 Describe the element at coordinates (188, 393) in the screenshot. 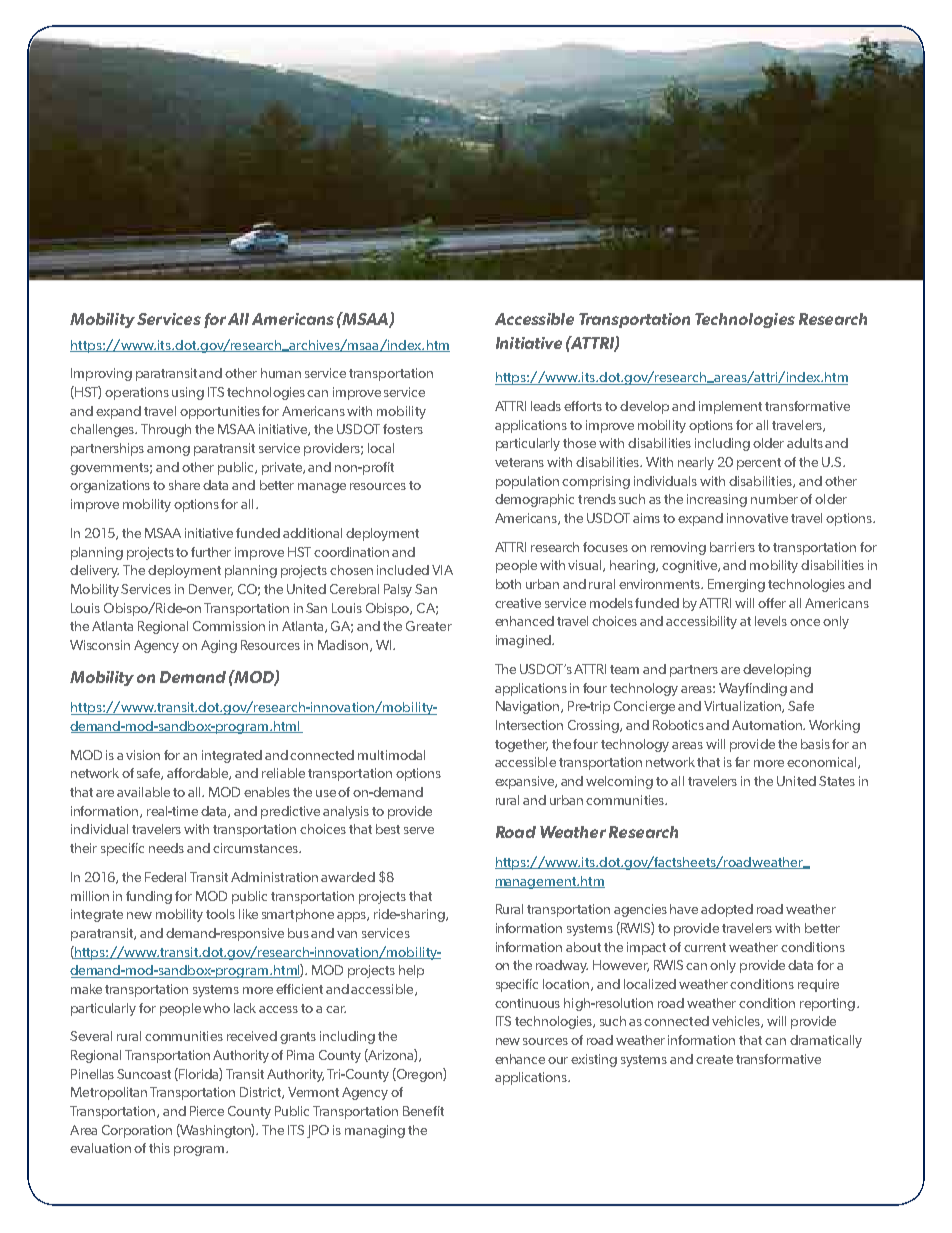

I see `using` at that location.
